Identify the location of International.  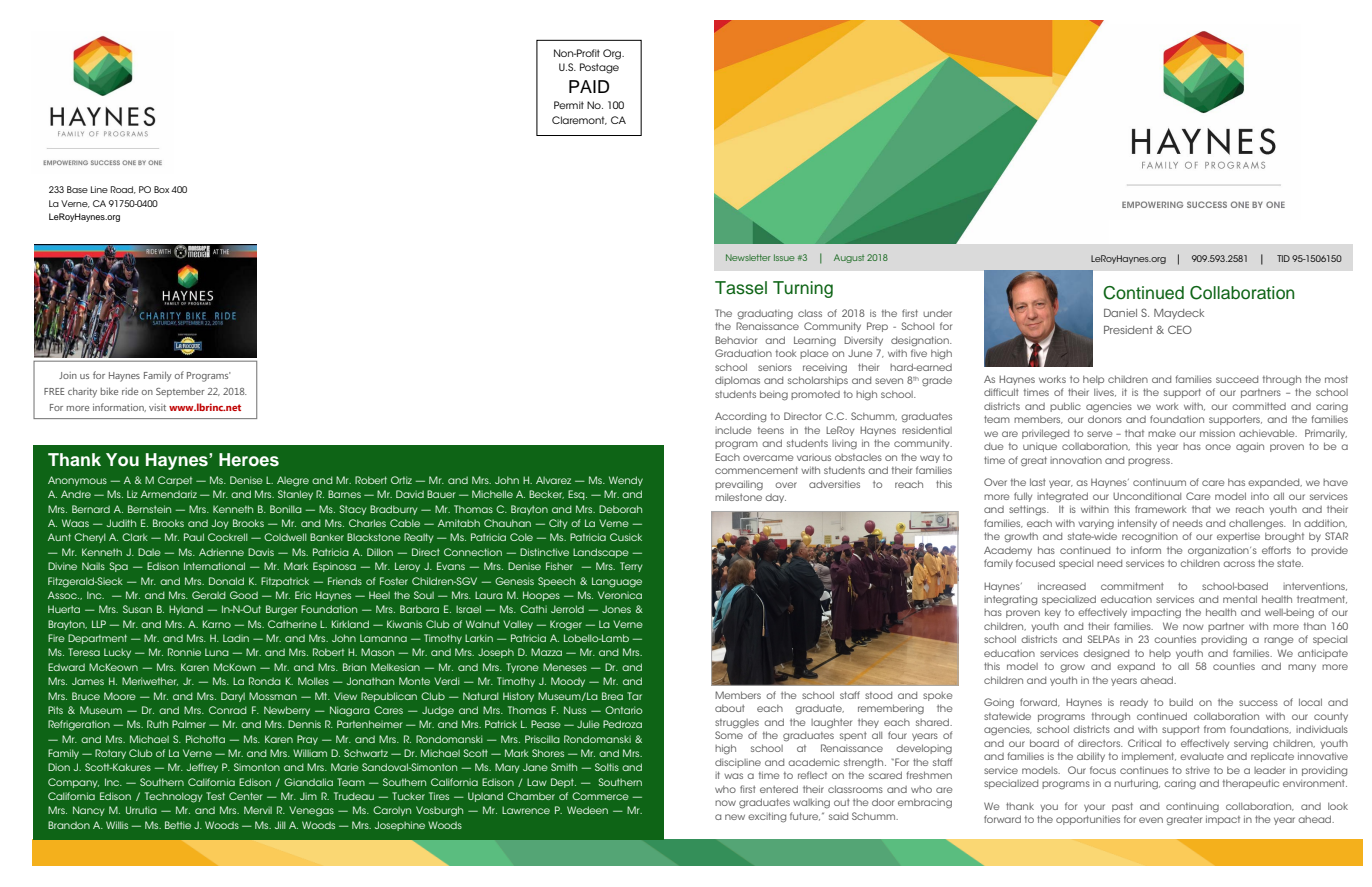
(214, 566).
